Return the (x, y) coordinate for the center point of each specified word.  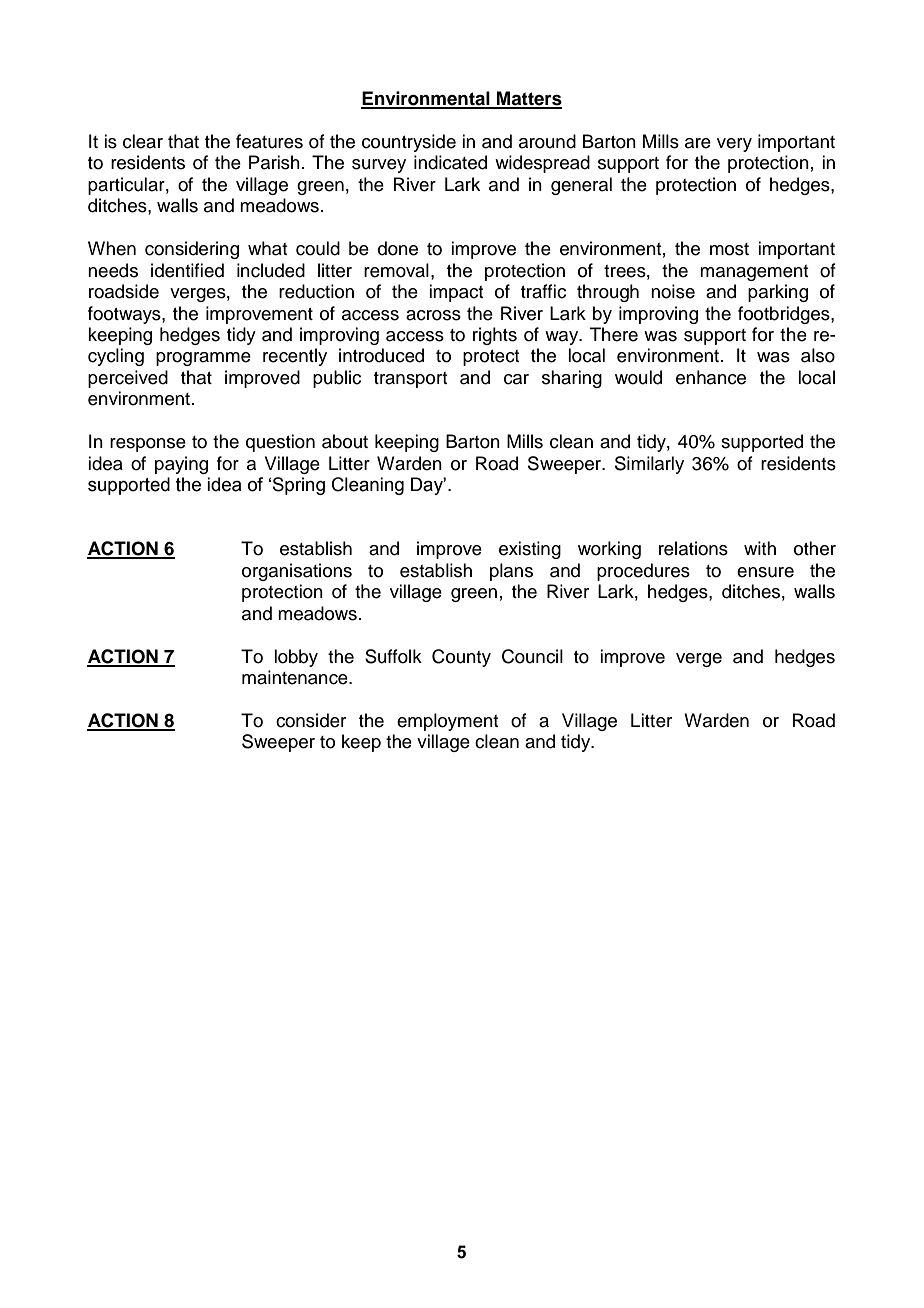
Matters (528, 99)
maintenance (296, 677)
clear (143, 141)
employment (447, 722)
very (734, 145)
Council (532, 656)
